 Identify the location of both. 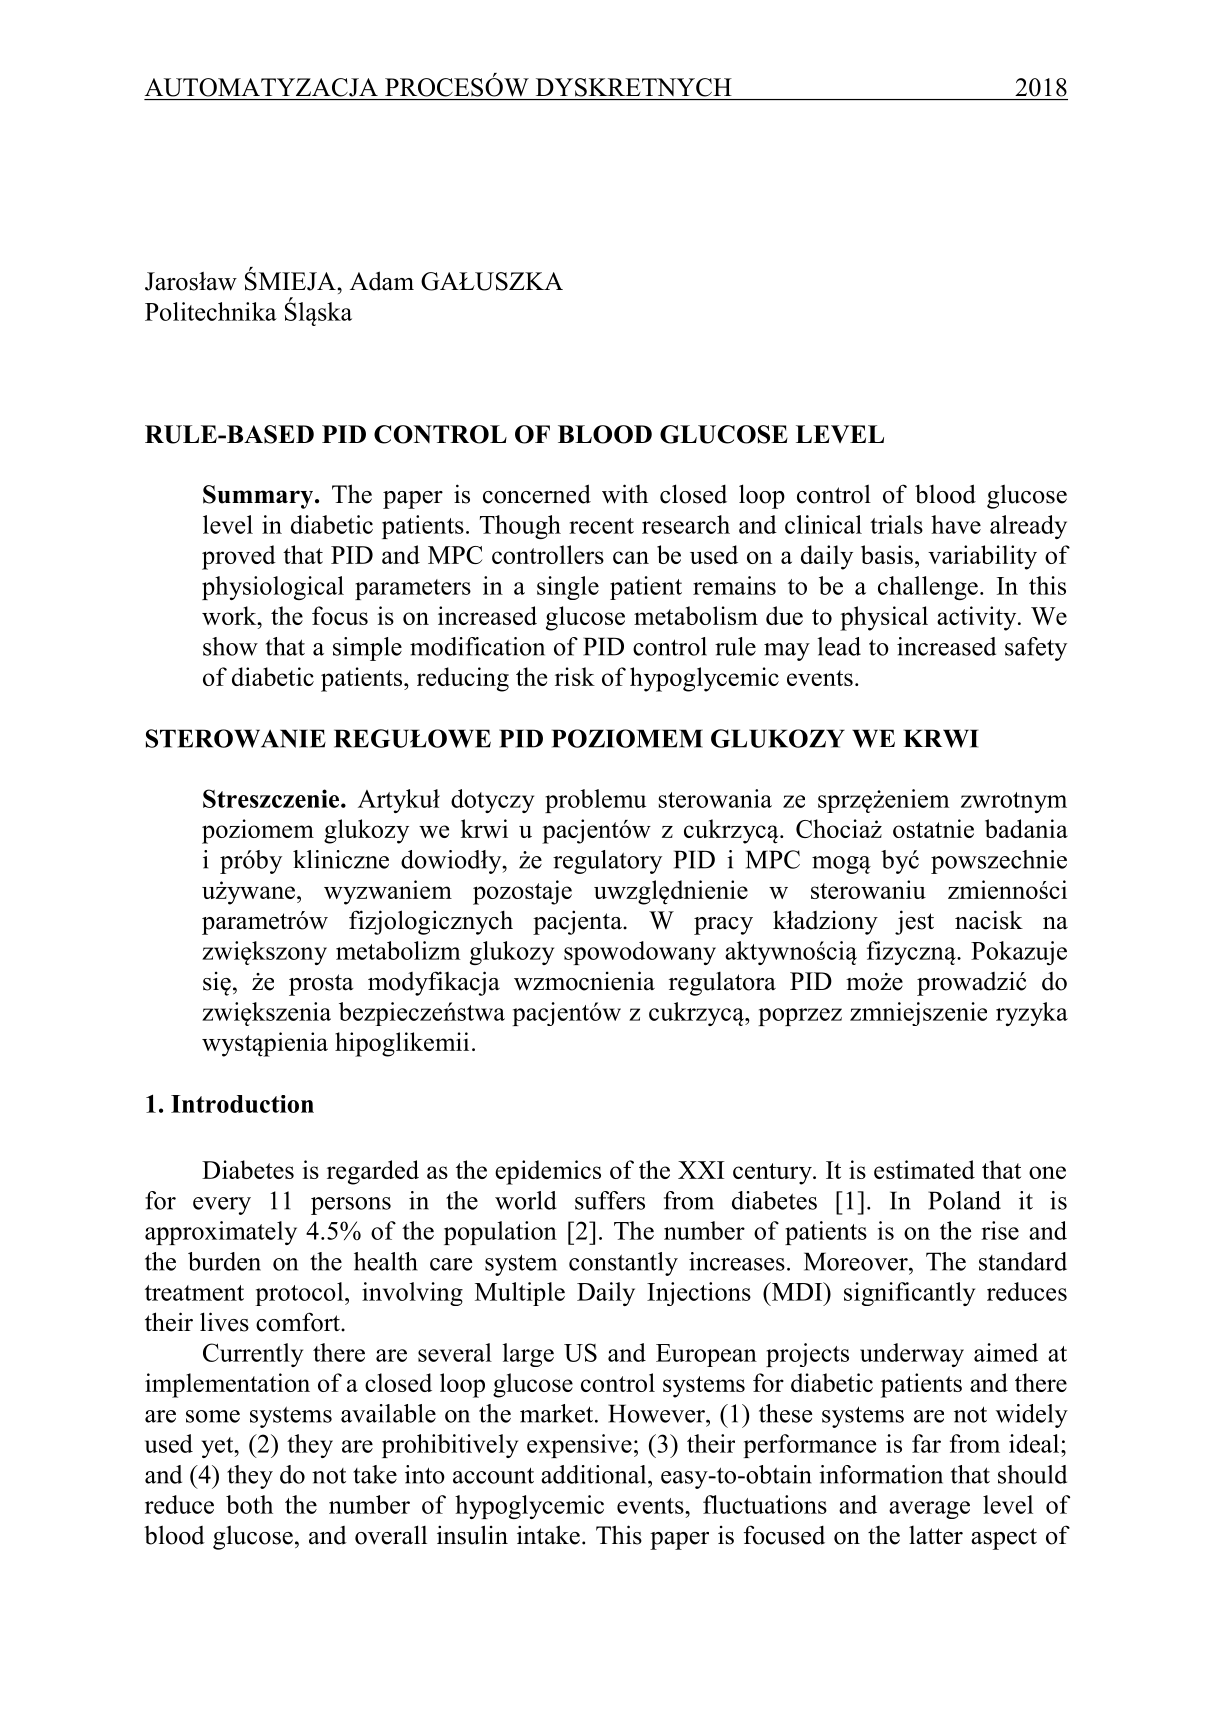
(249, 1504).
